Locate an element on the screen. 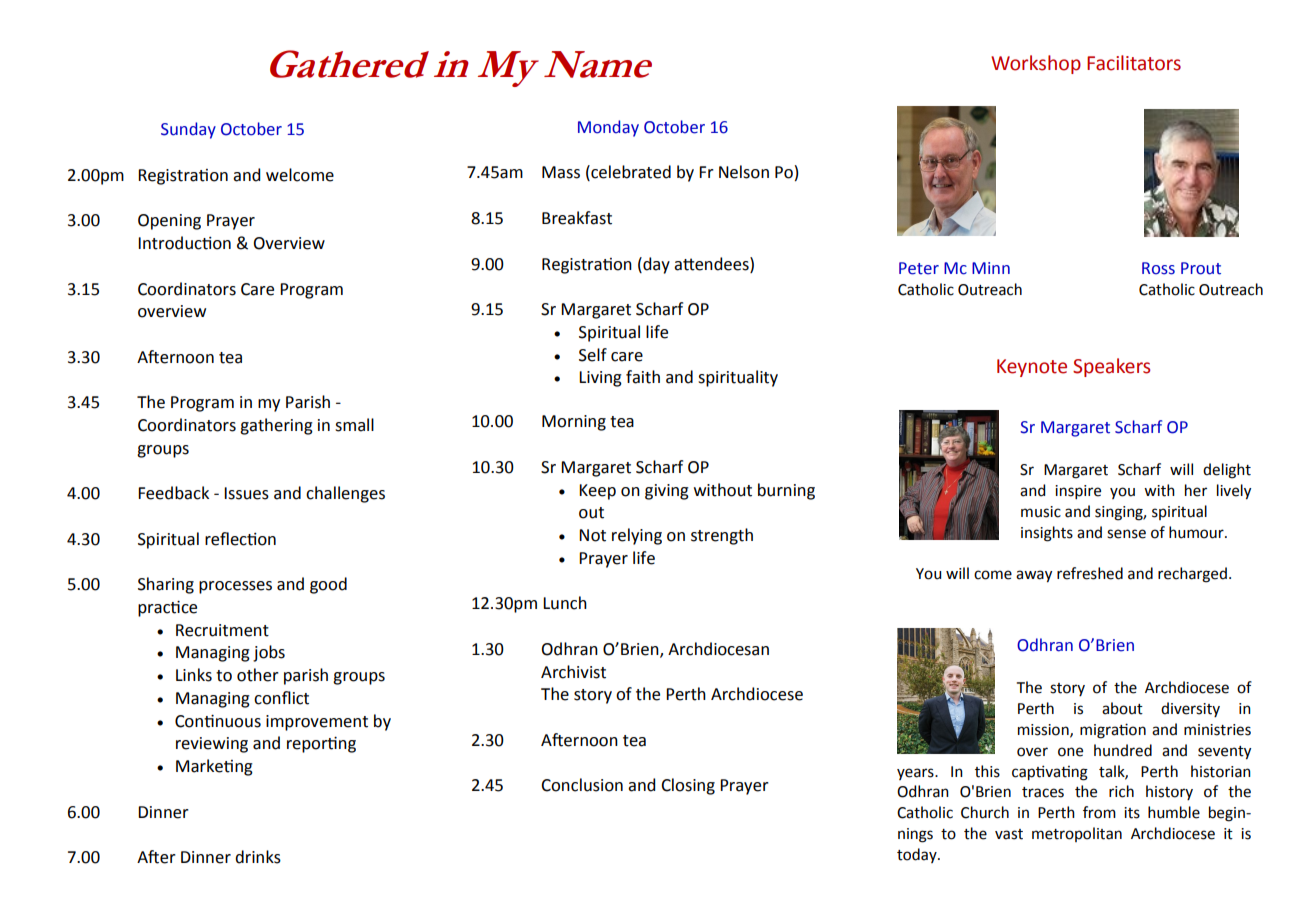 Image resolution: width=1308 pixels, height=924 pixels. drinks is located at coordinates (258, 857).
